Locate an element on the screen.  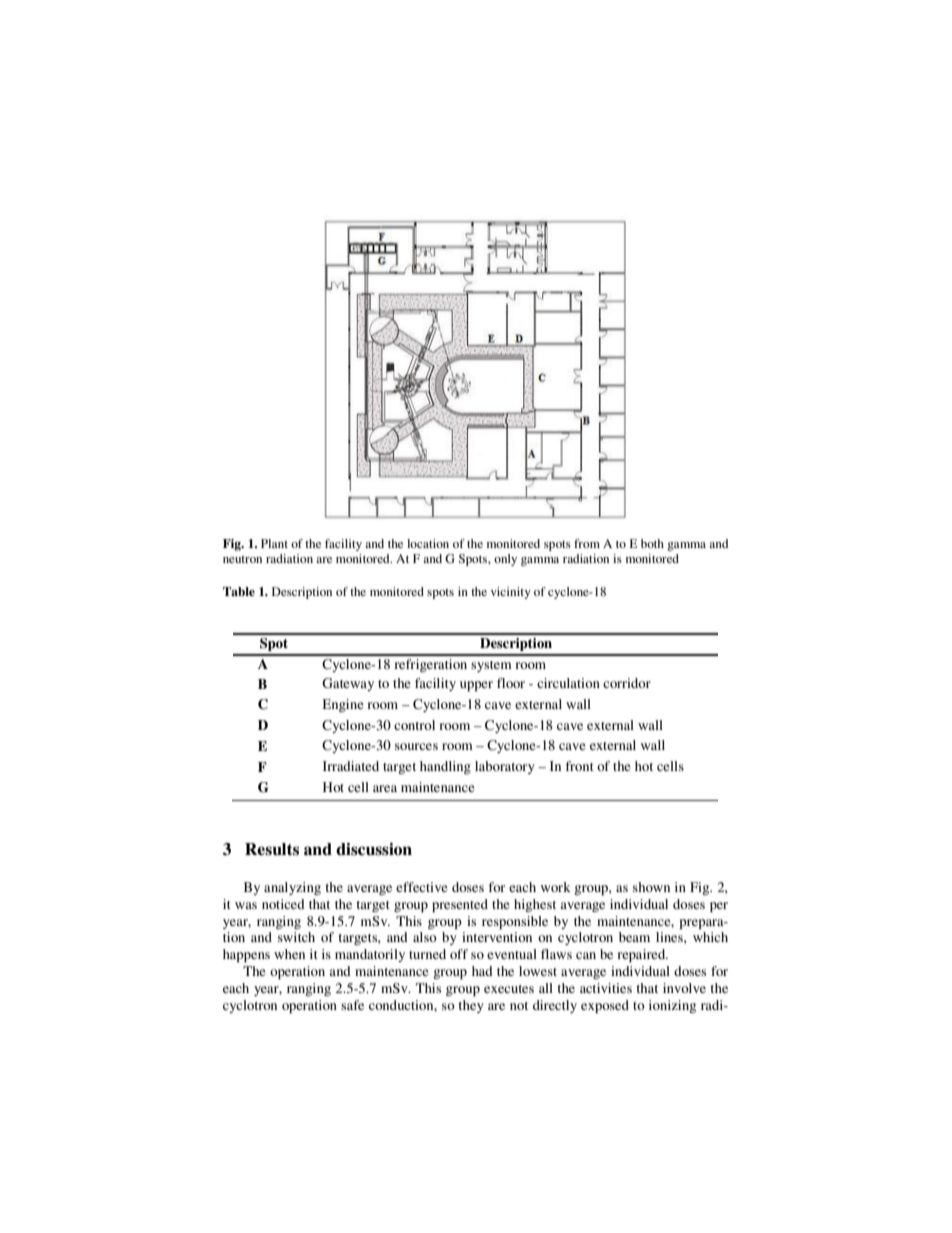
only is located at coordinates (505, 560).
